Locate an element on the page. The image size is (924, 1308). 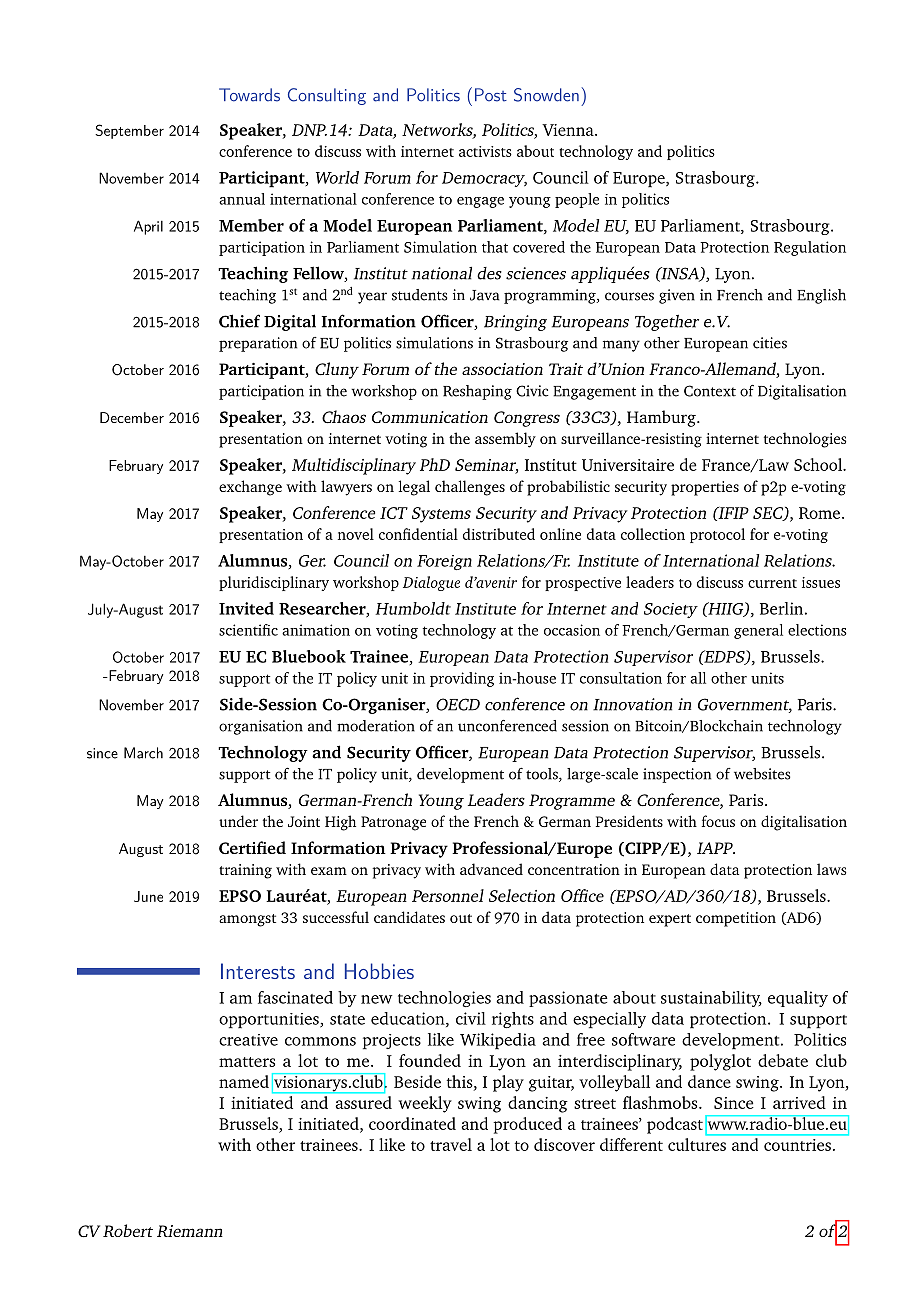
activists is located at coordinates (485, 151).
